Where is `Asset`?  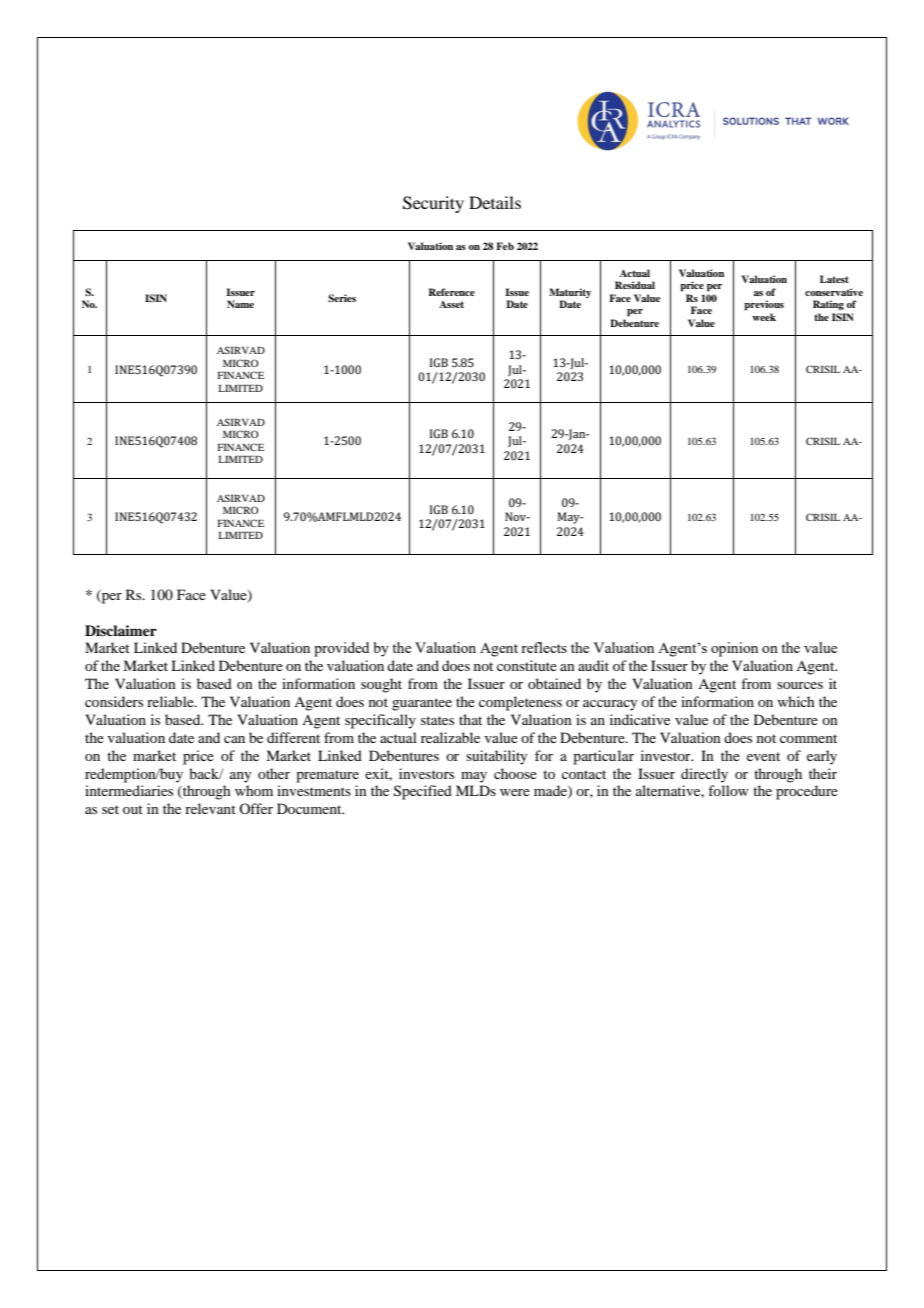
Asset is located at coordinates (451, 304).
